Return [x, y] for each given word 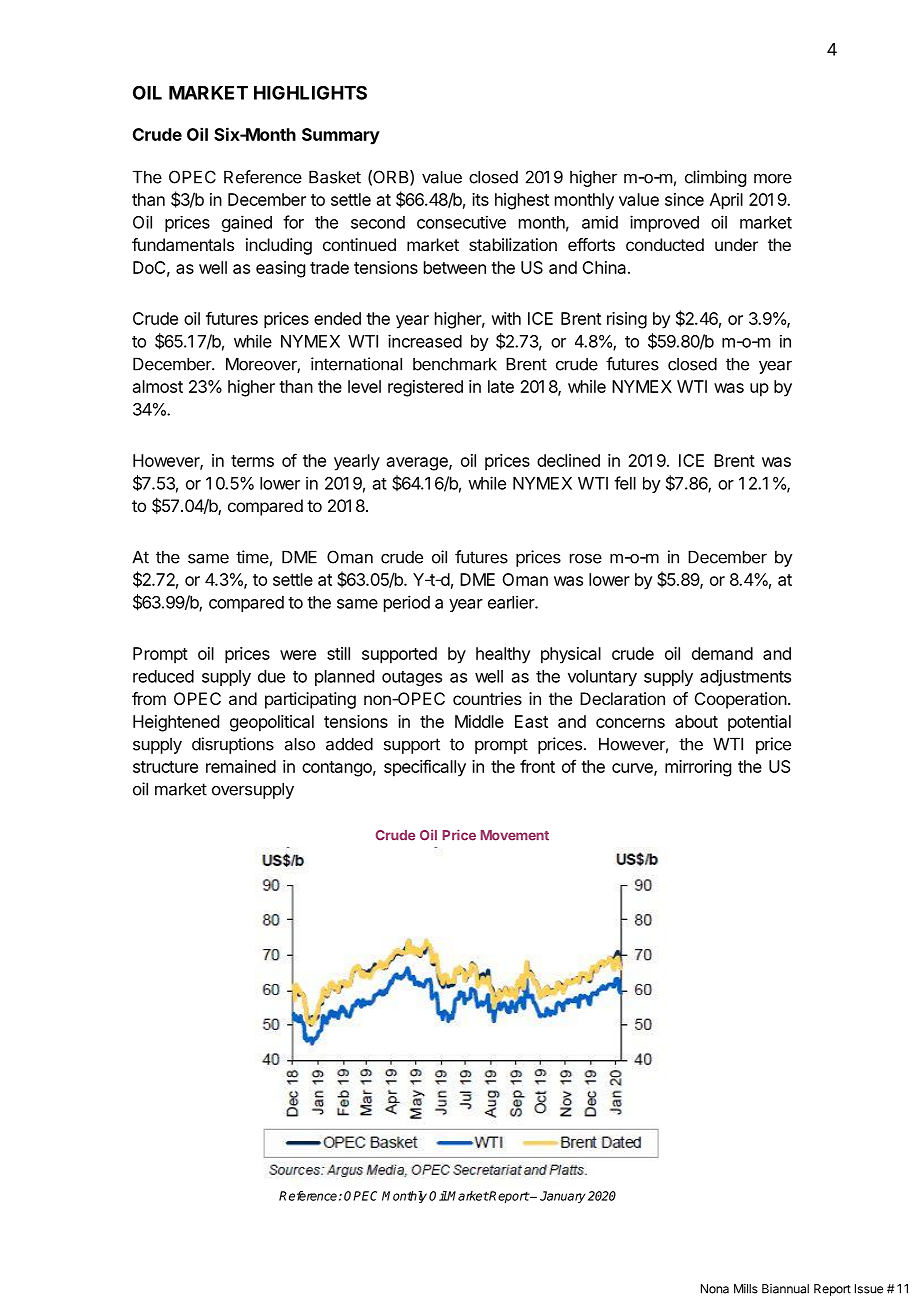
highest [522, 201]
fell [625, 483]
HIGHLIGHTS [310, 93]
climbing [715, 178]
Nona [715, 1289]
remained [241, 766]
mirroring [698, 768]
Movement [514, 835]
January [563, 1197]
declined [568, 460]
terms [252, 461]
